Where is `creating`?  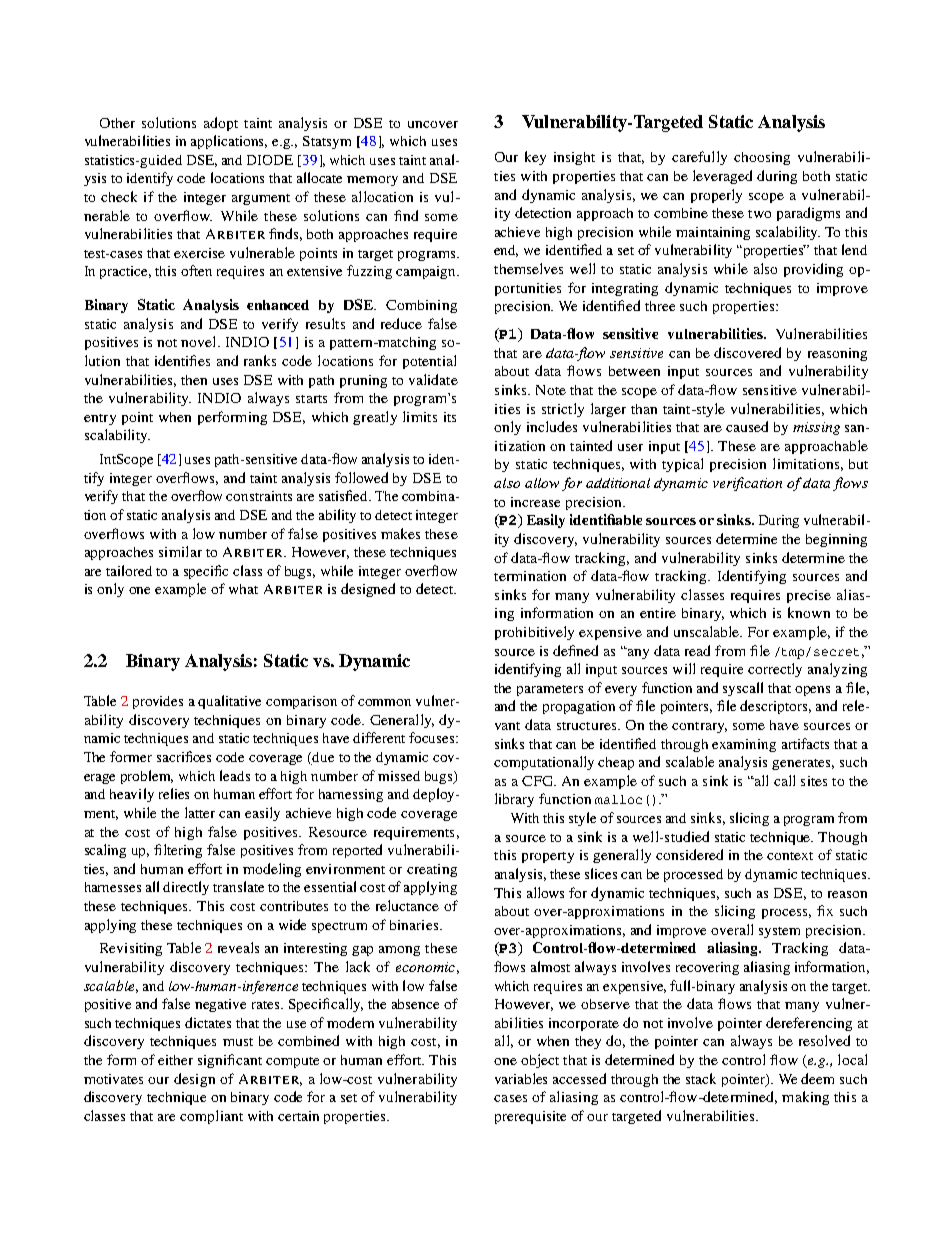
creating is located at coordinates (432, 870).
